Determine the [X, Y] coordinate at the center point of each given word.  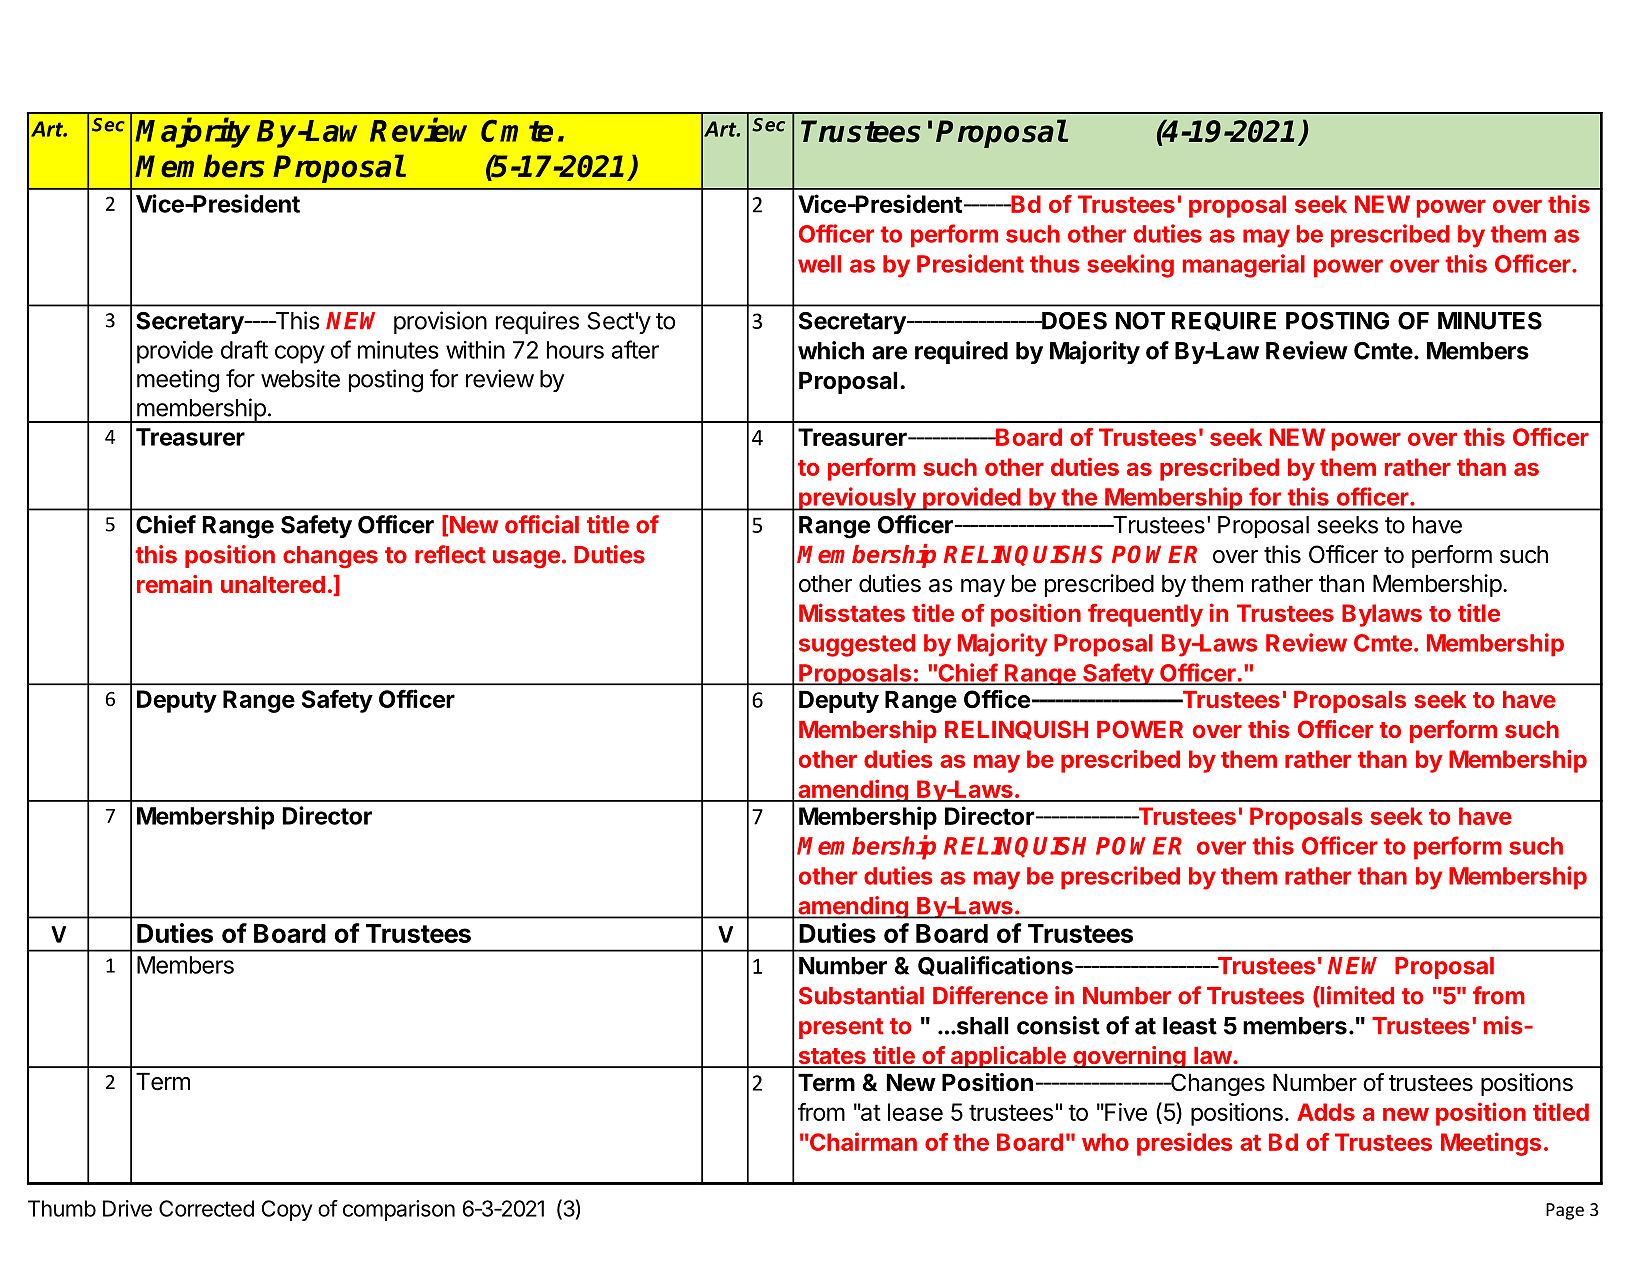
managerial [1244, 266]
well [819, 264]
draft [244, 349]
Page [1565, 1211]
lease [915, 1112]
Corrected [206, 1208]
